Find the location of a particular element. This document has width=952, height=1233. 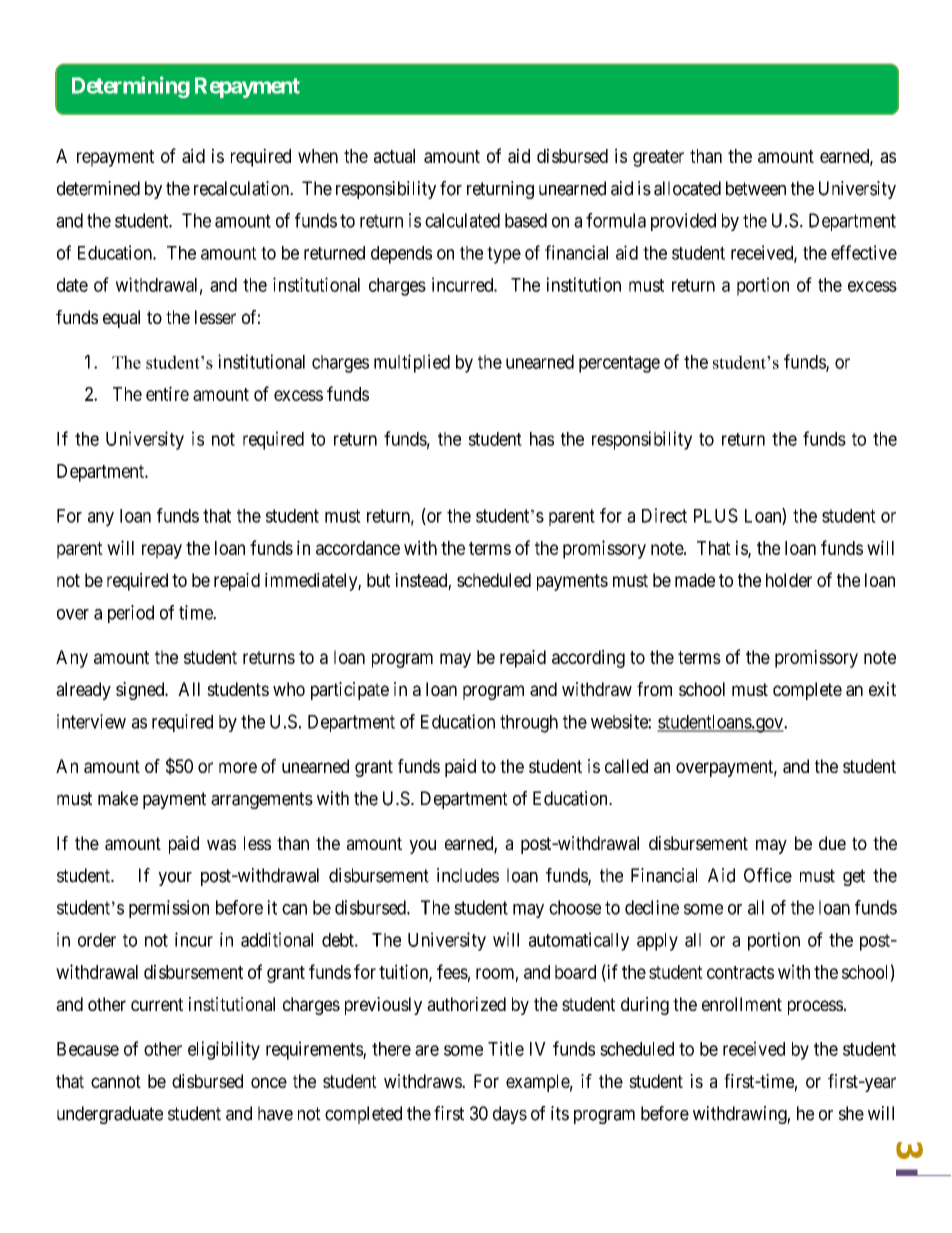

determined is located at coordinates (98, 188).
